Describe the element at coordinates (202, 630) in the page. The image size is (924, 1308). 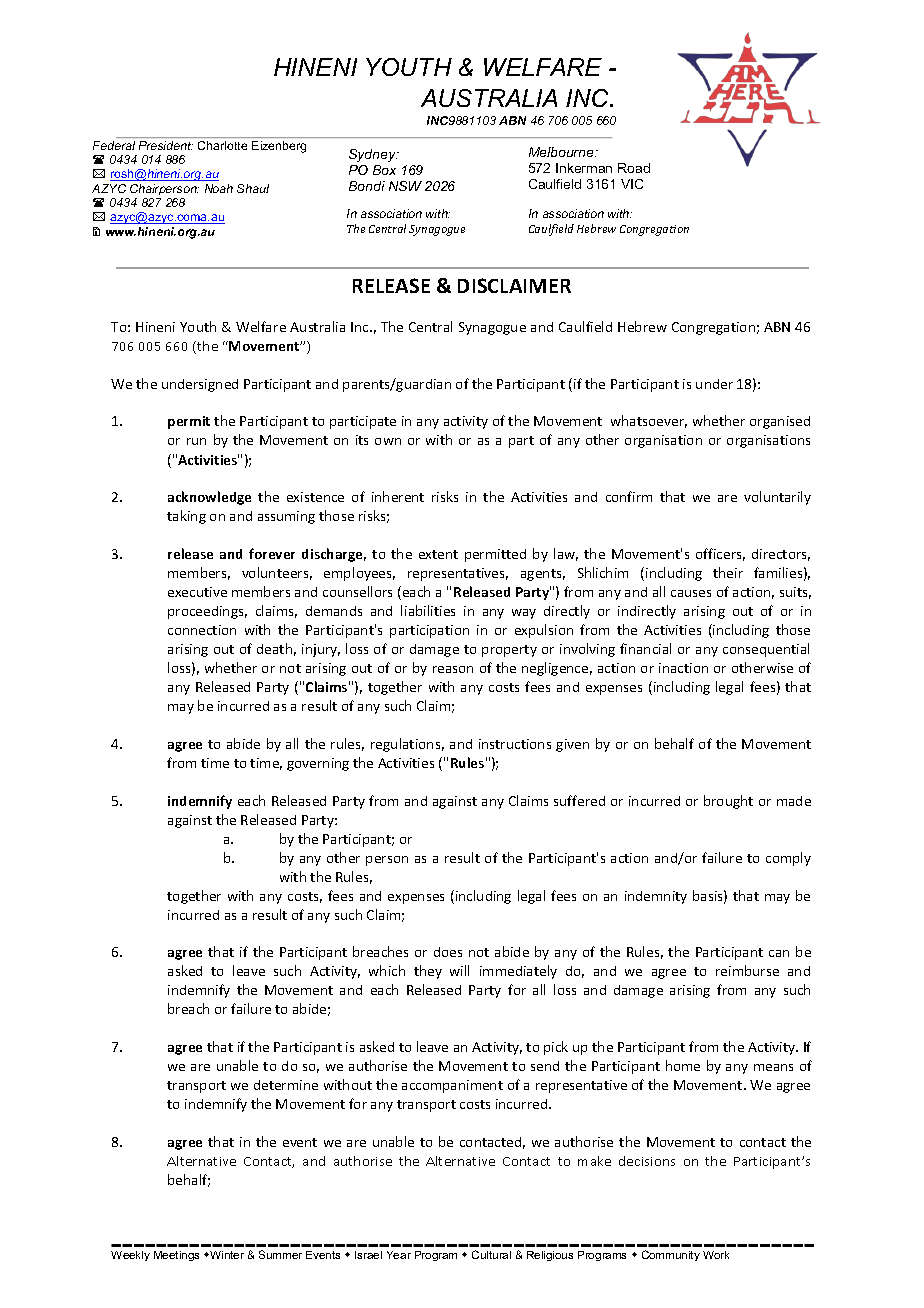
I see `connection` at that location.
